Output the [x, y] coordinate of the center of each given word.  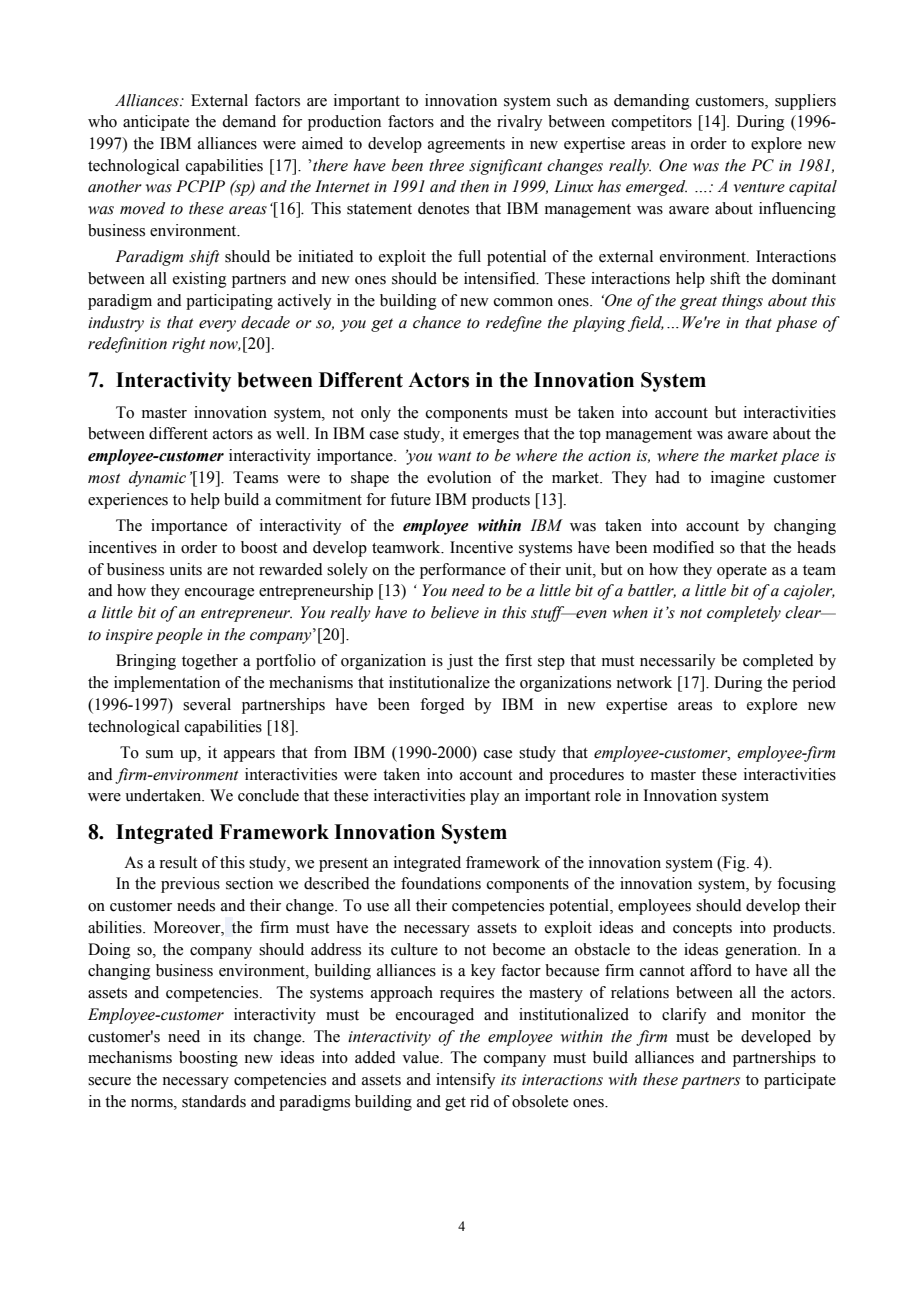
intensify [465, 1081]
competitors [652, 123]
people [179, 636]
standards [214, 1101]
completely [744, 614]
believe [455, 612]
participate [800, 1081]
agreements [466, 146]
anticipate [156, 123]
